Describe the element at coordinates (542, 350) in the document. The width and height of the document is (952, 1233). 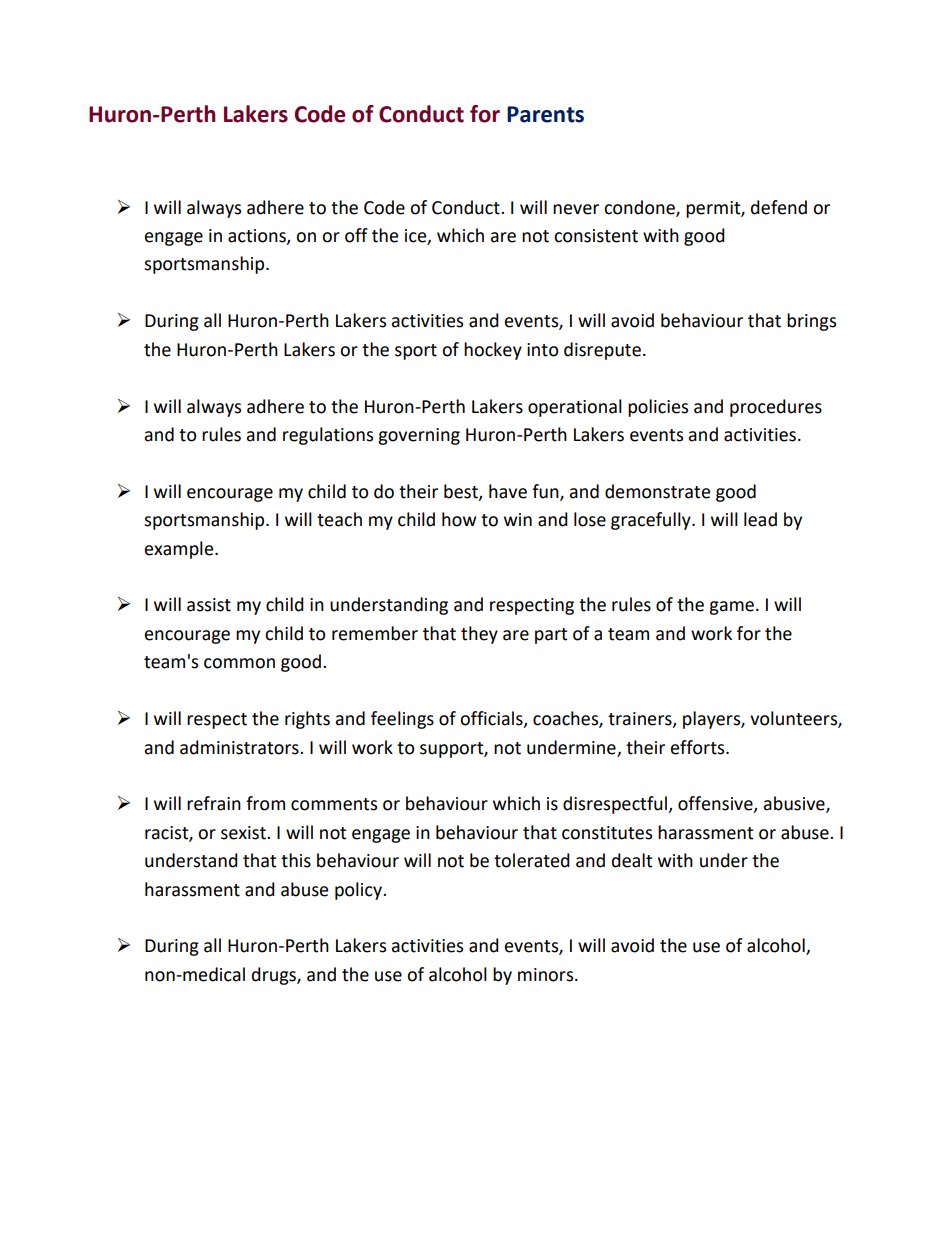
I see `into` at that location.
